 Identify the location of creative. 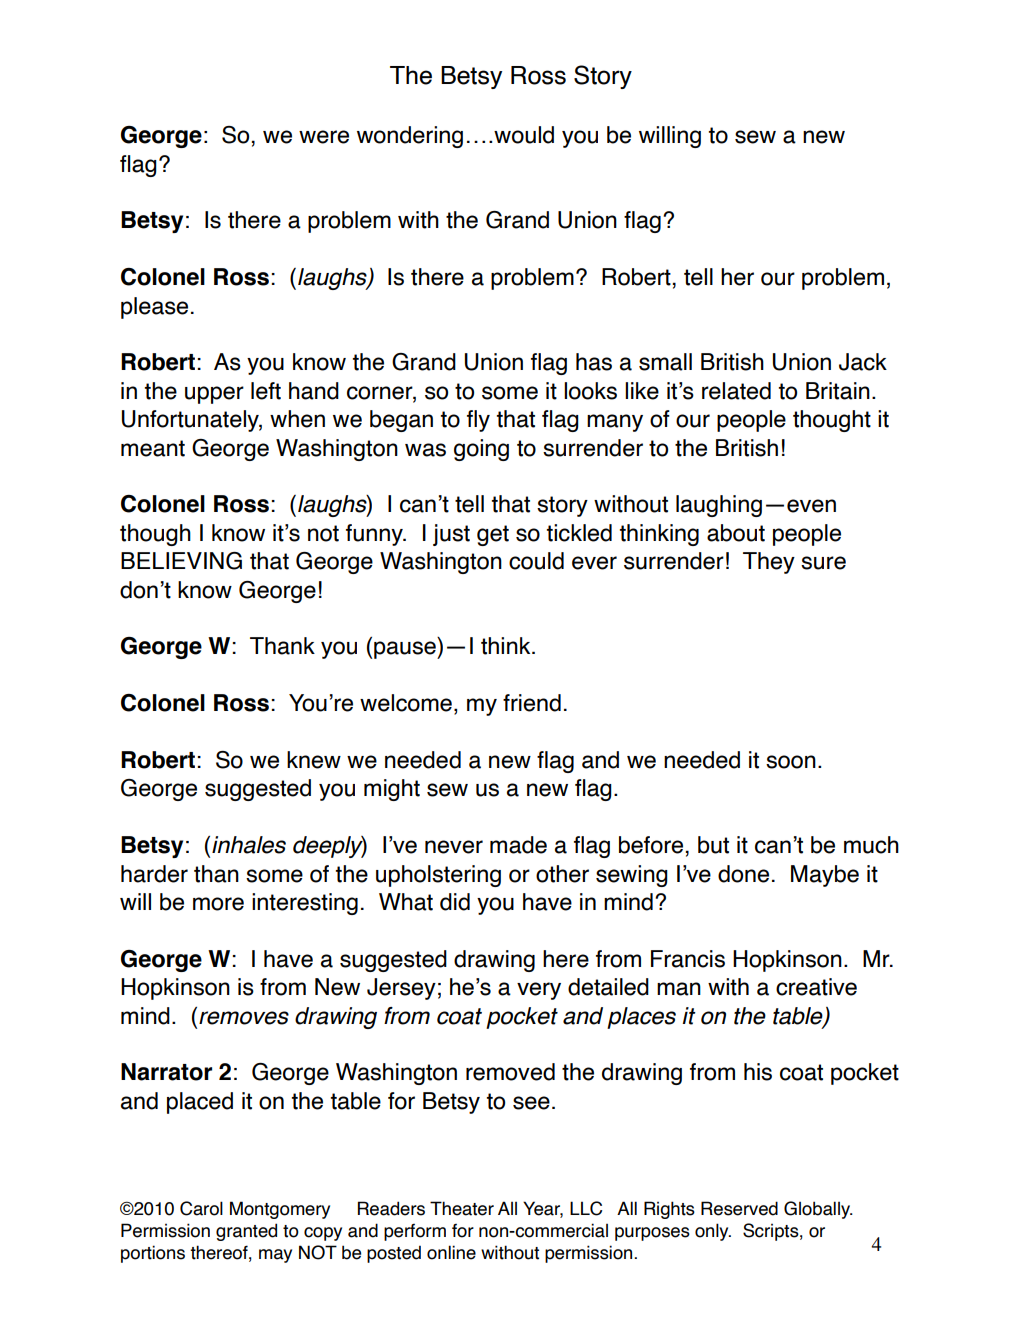
(816, 987).
